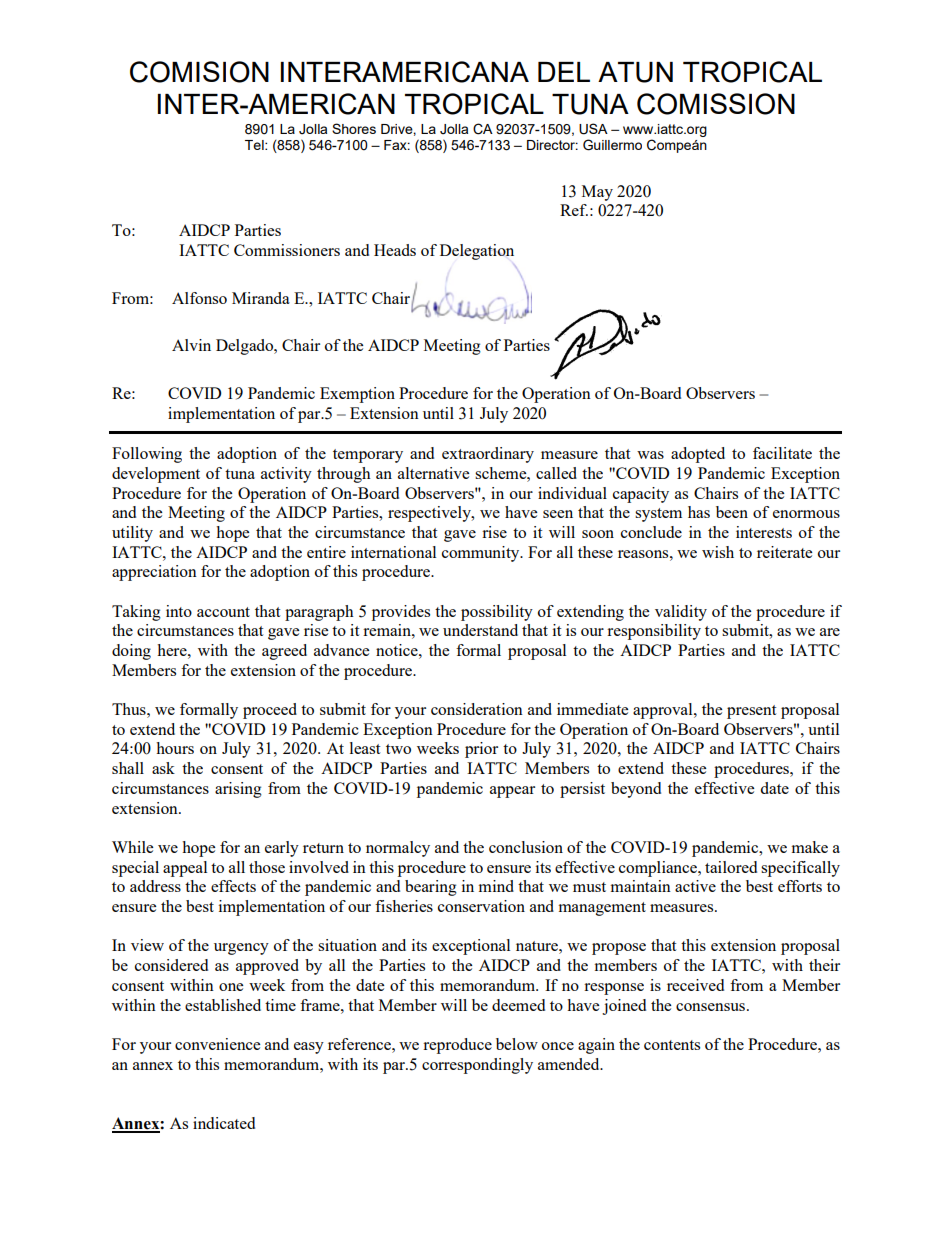  Describe the element at coordinates (612, 145) in the page. I see `Guillermo` at that location.
